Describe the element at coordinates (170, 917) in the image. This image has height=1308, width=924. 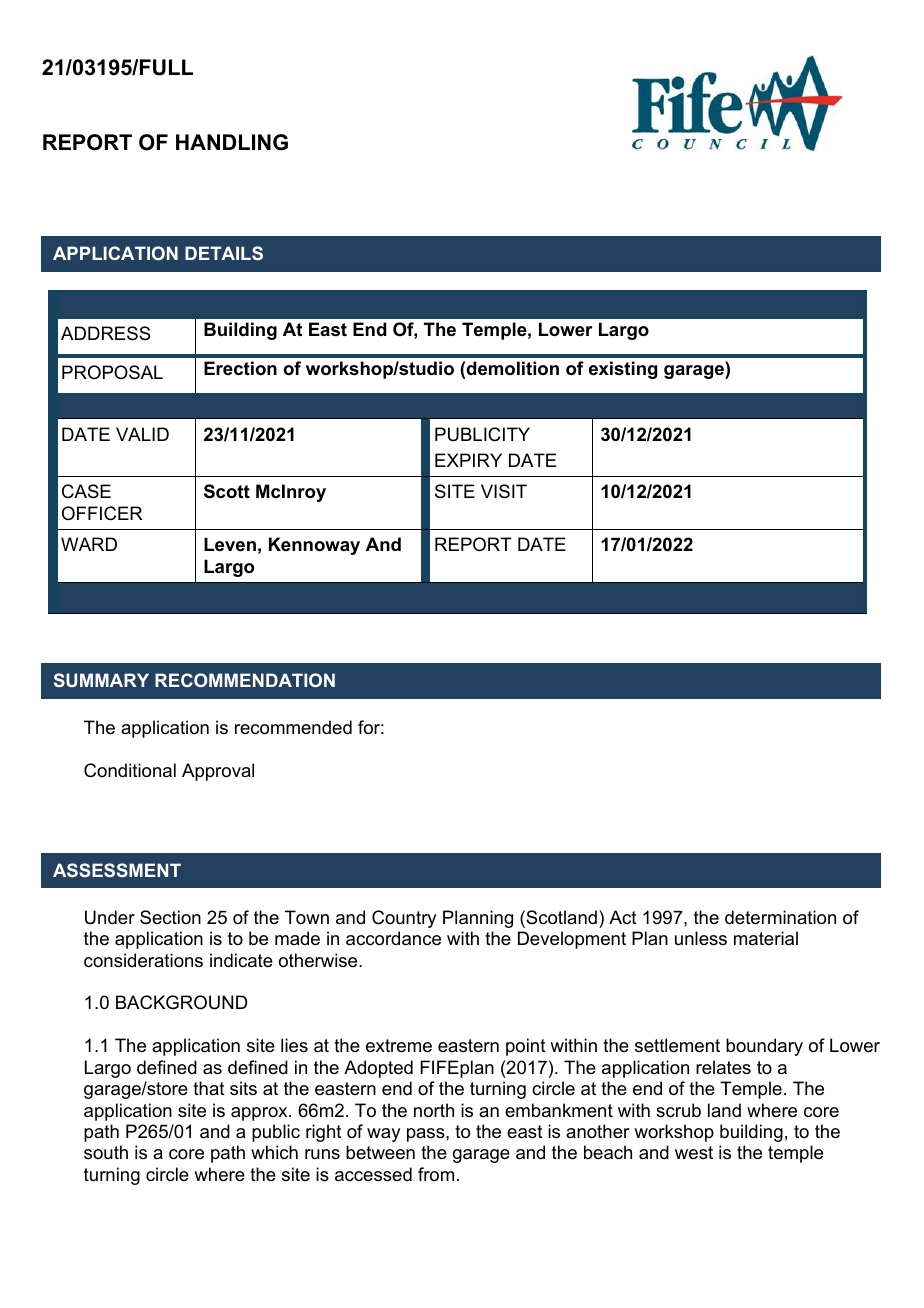
I see `Section` at that location.
